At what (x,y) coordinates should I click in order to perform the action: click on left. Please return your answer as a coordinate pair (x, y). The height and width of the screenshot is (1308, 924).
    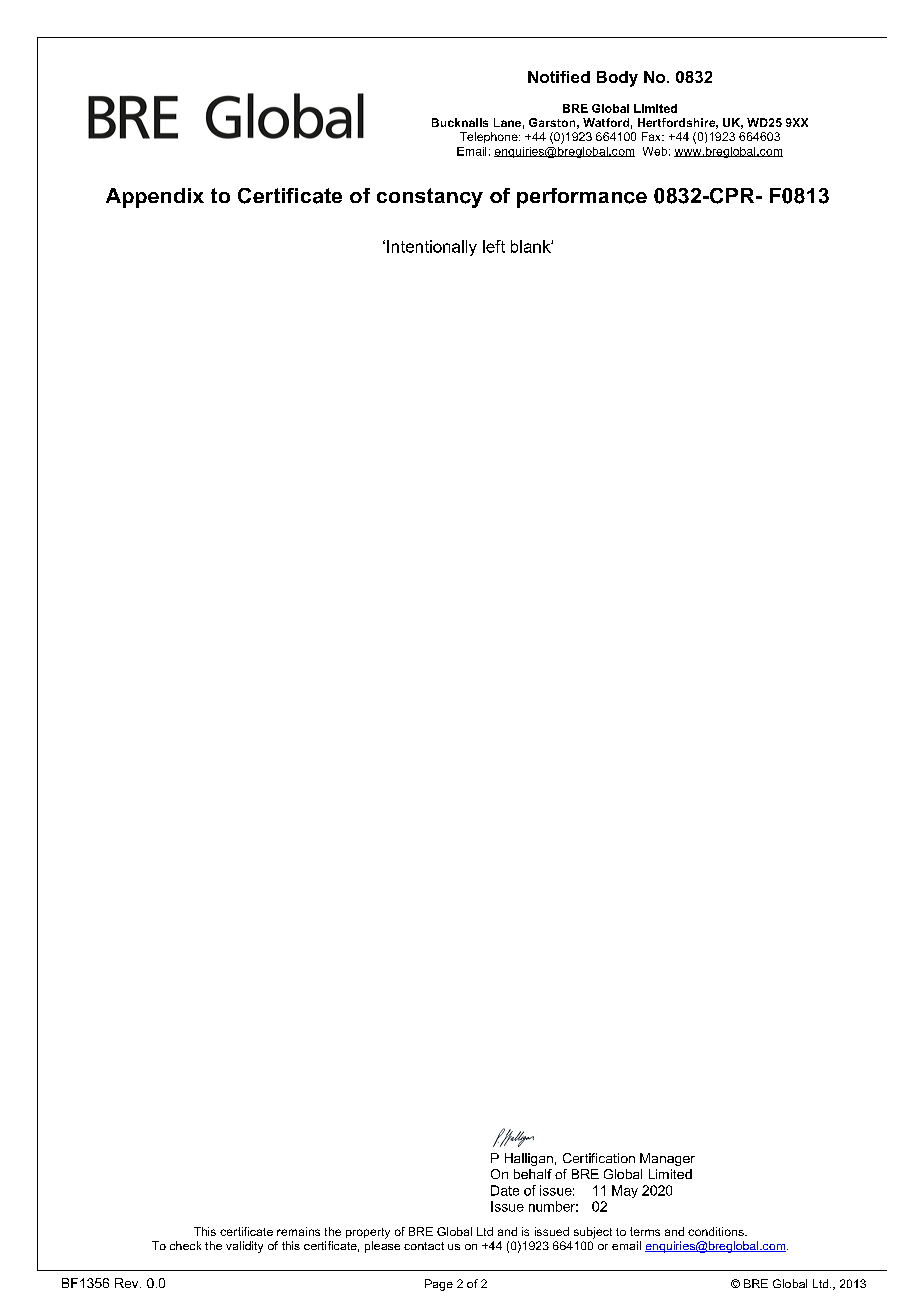
    Looking at the image, I should click on (494, 246).
